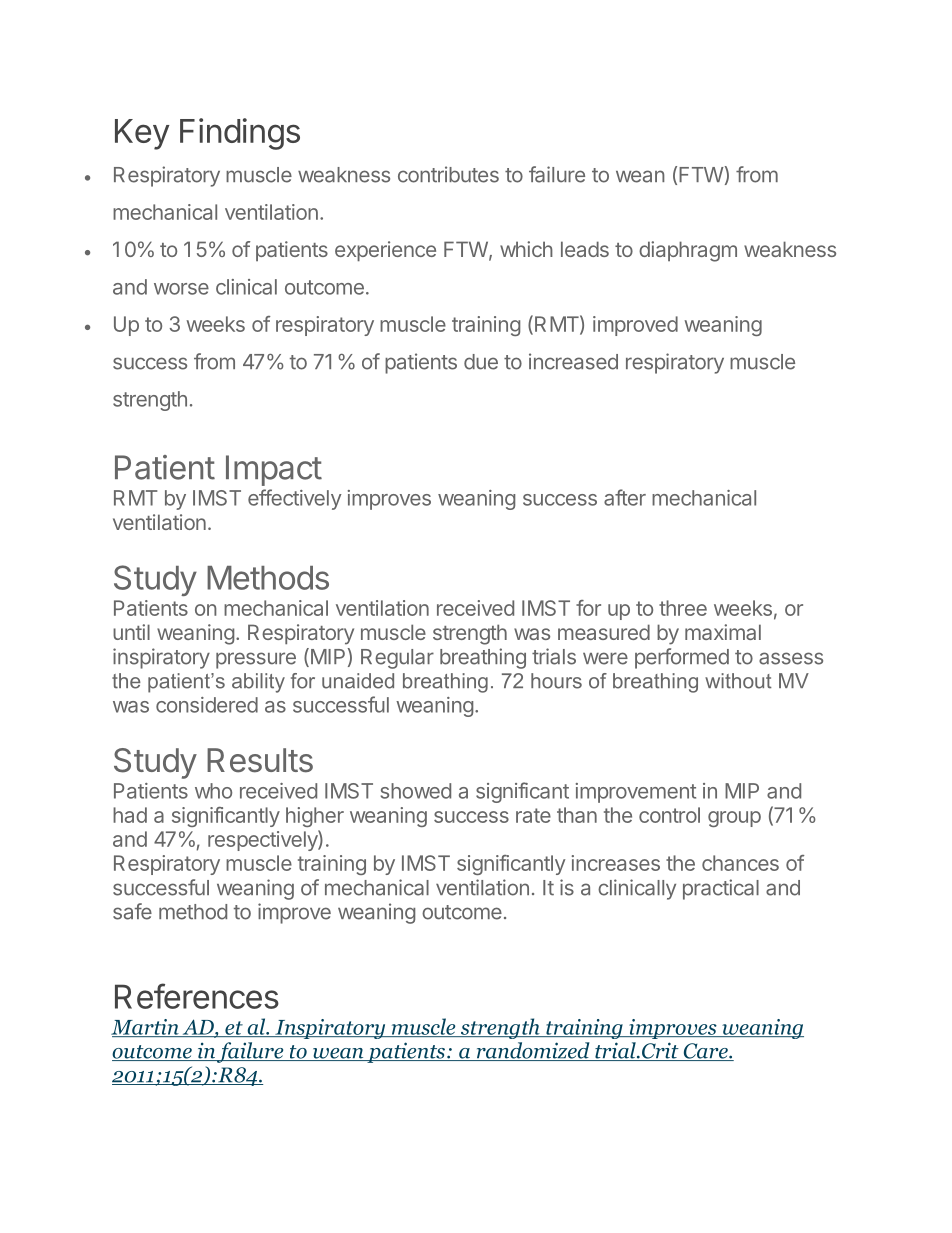  What do you see at coordinates (533, 1051) in the image?
I see `randomized` at bounding box center [533, 1051].
